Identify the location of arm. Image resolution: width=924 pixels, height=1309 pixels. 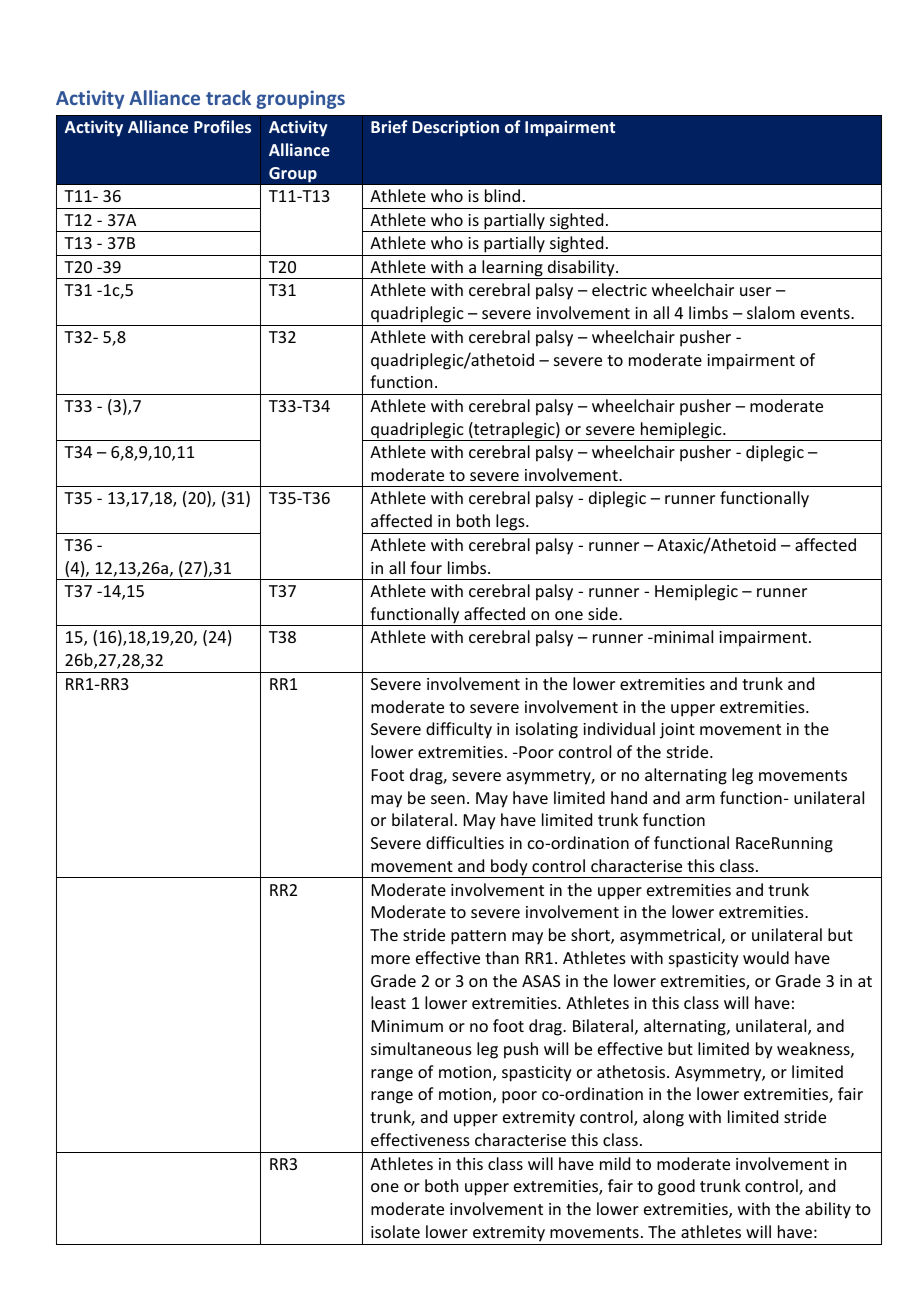
(700, 799).
